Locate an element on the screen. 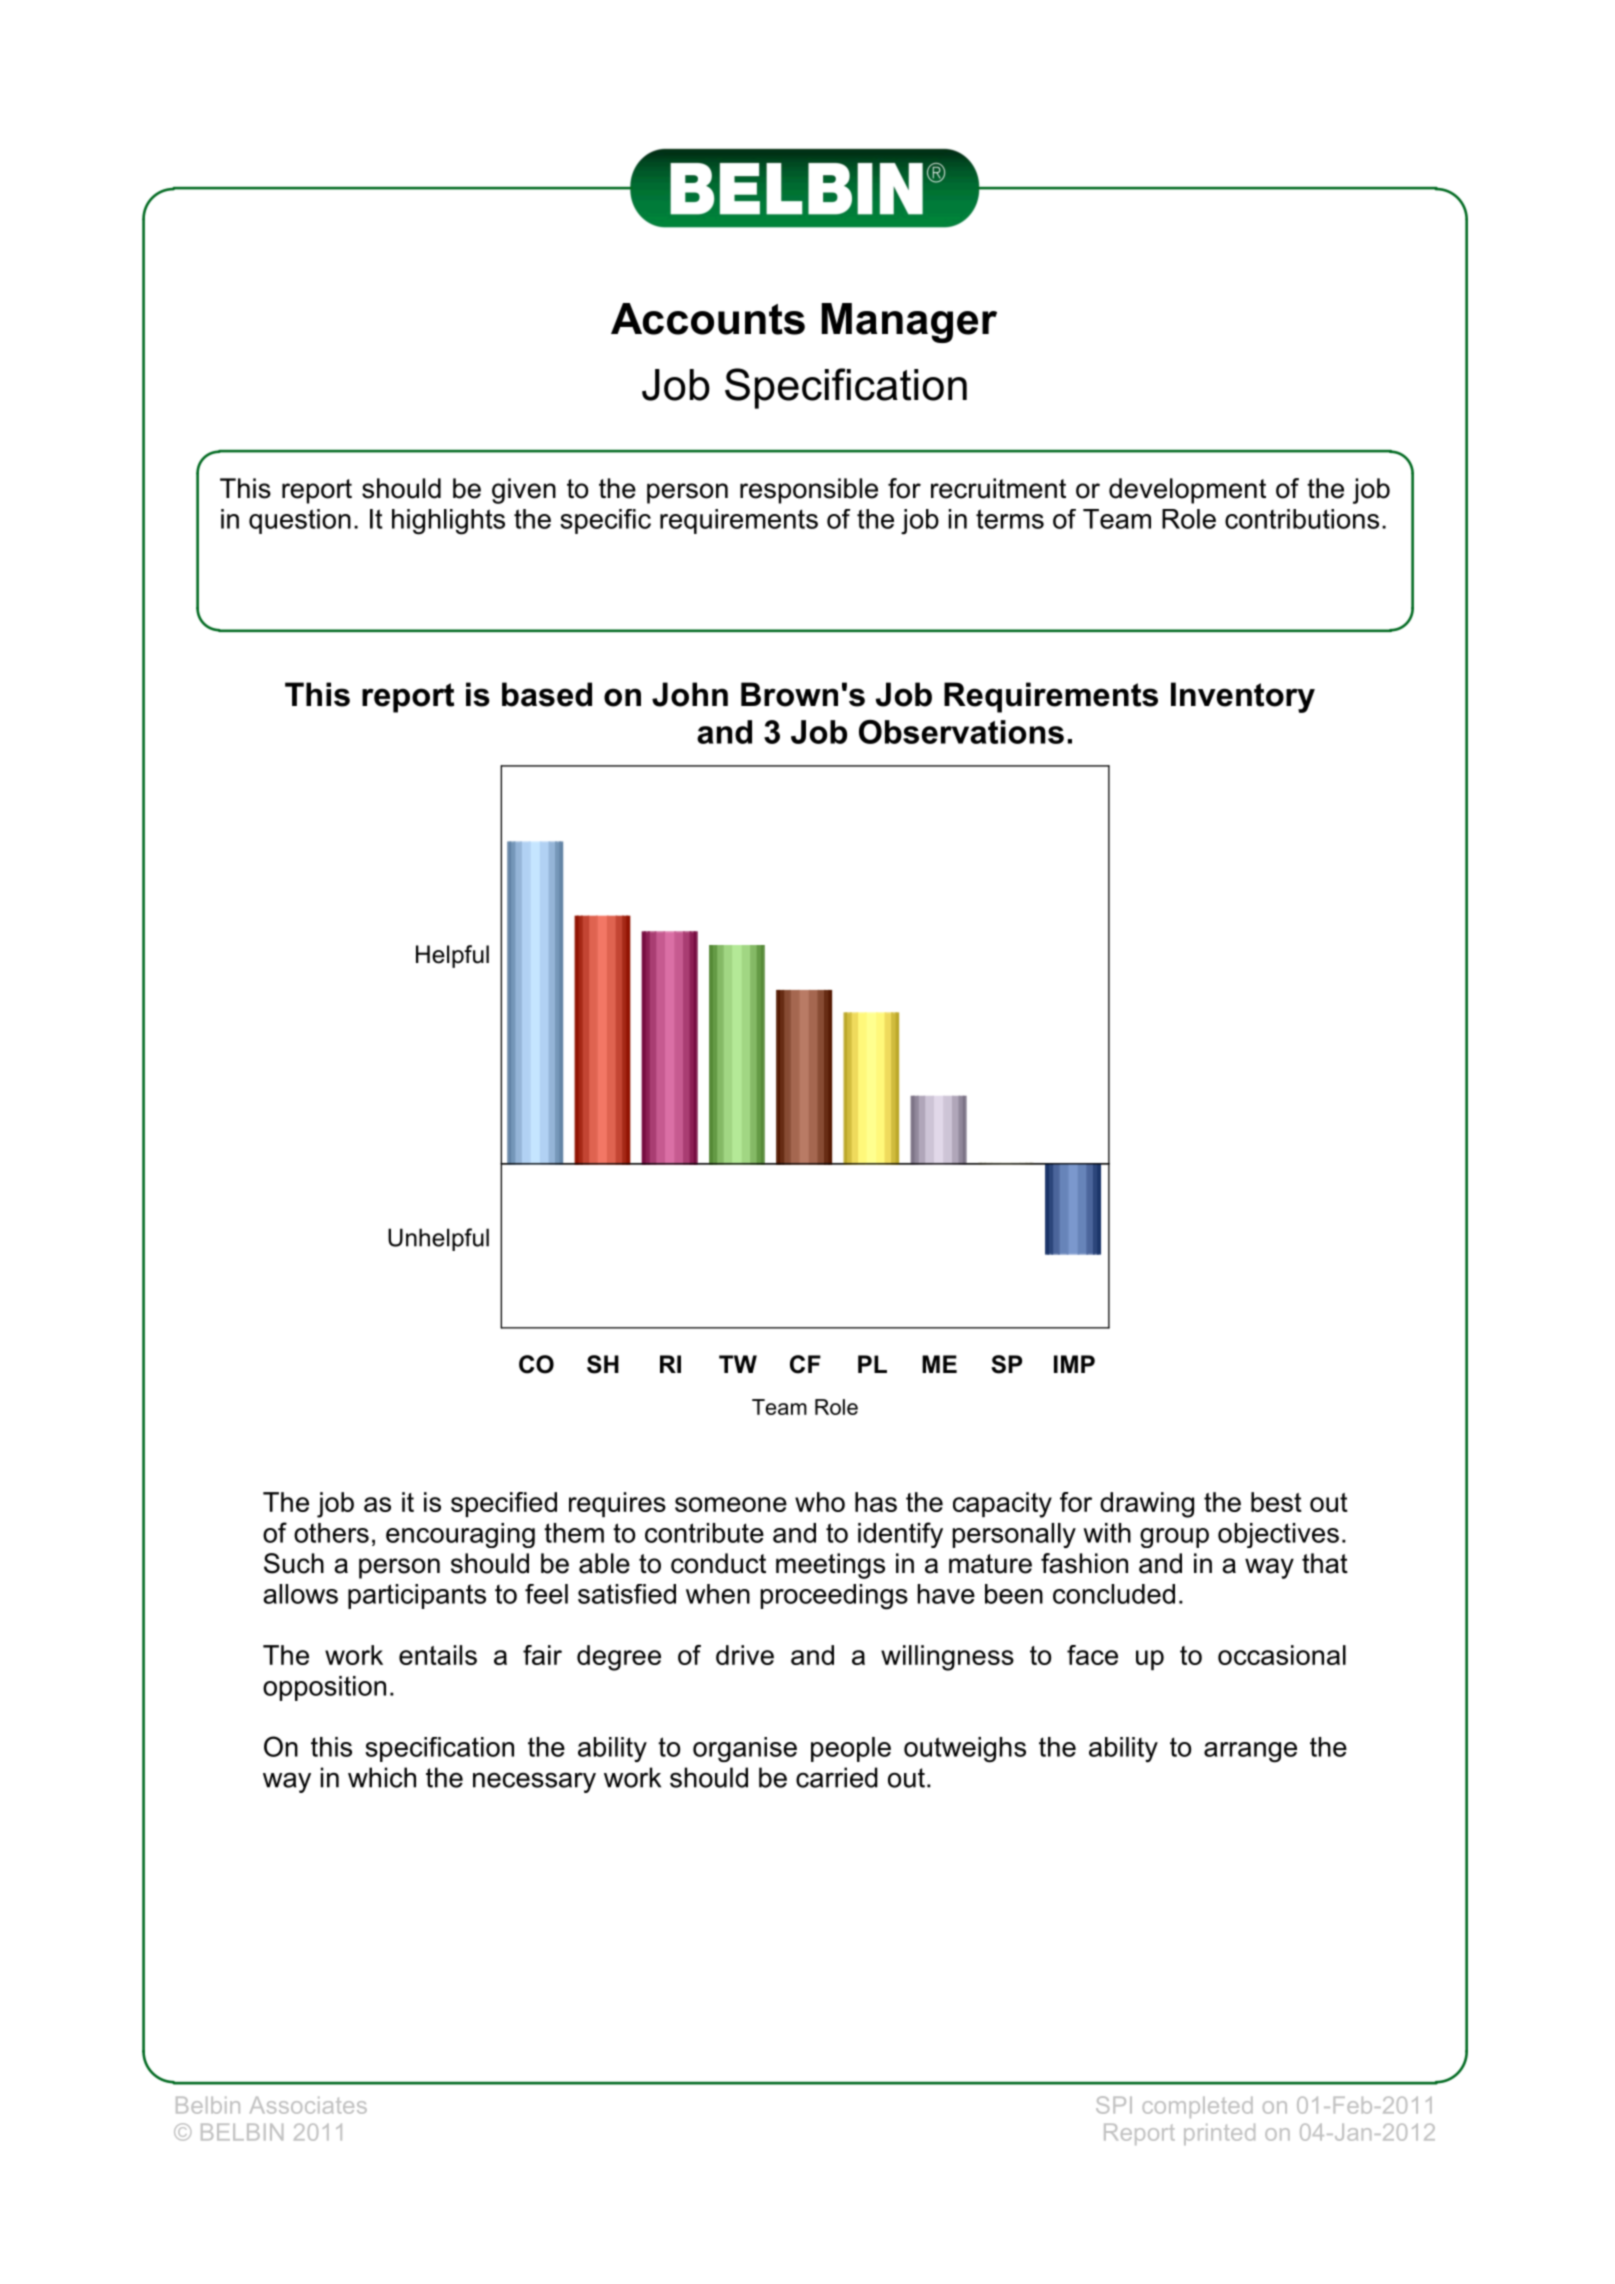 This screenshot has height=2284, width=1615. development is located at coordinates (1187, 491).
